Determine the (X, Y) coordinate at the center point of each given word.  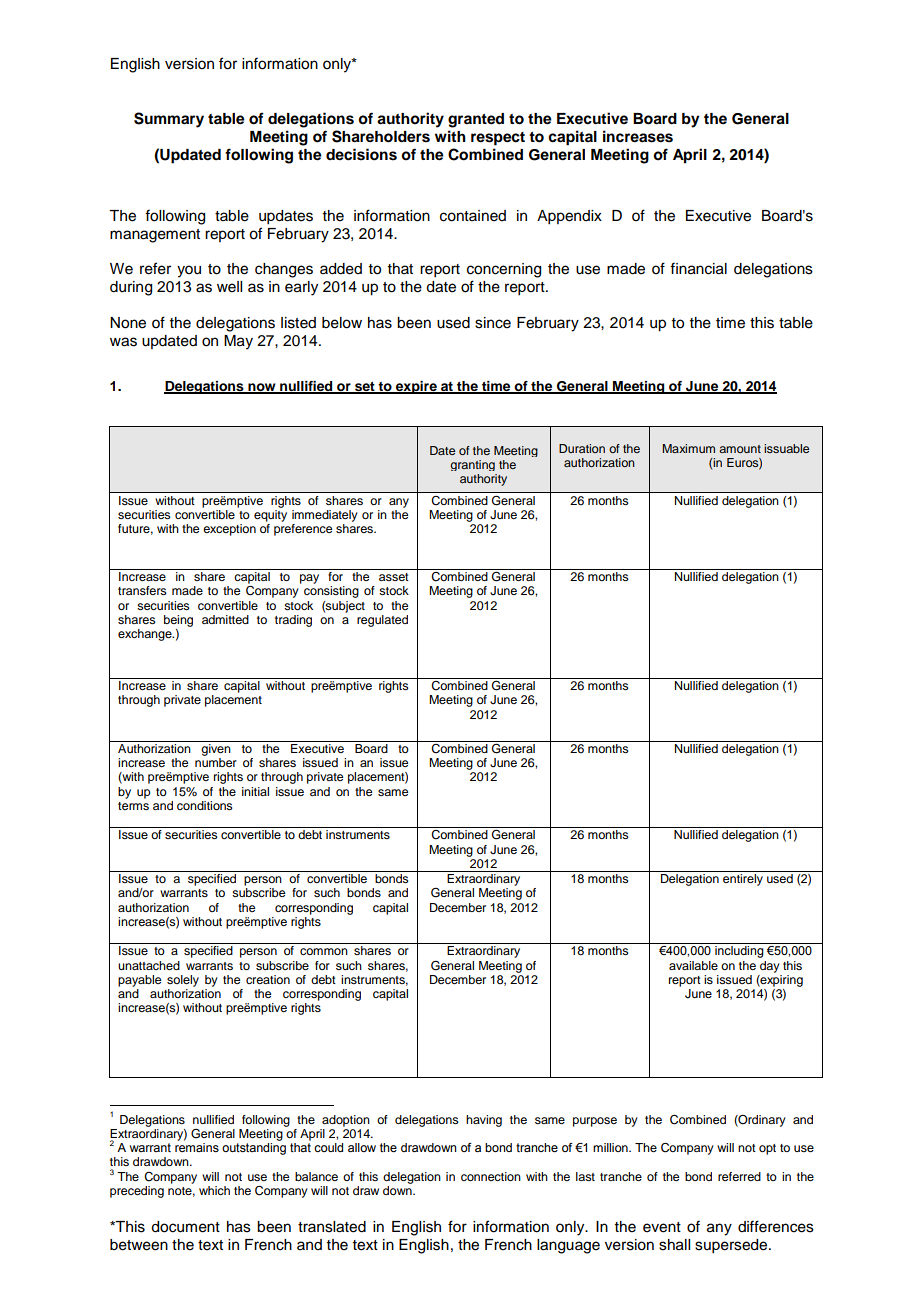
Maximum (689, 448)
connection (491, 1176)
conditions (205, 805)
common (324, 951)
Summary (169, 120)
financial (698, 268)
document (185, 1227)
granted (476, 120)
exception (229, 530)
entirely (743, 880)
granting (472, 465)
